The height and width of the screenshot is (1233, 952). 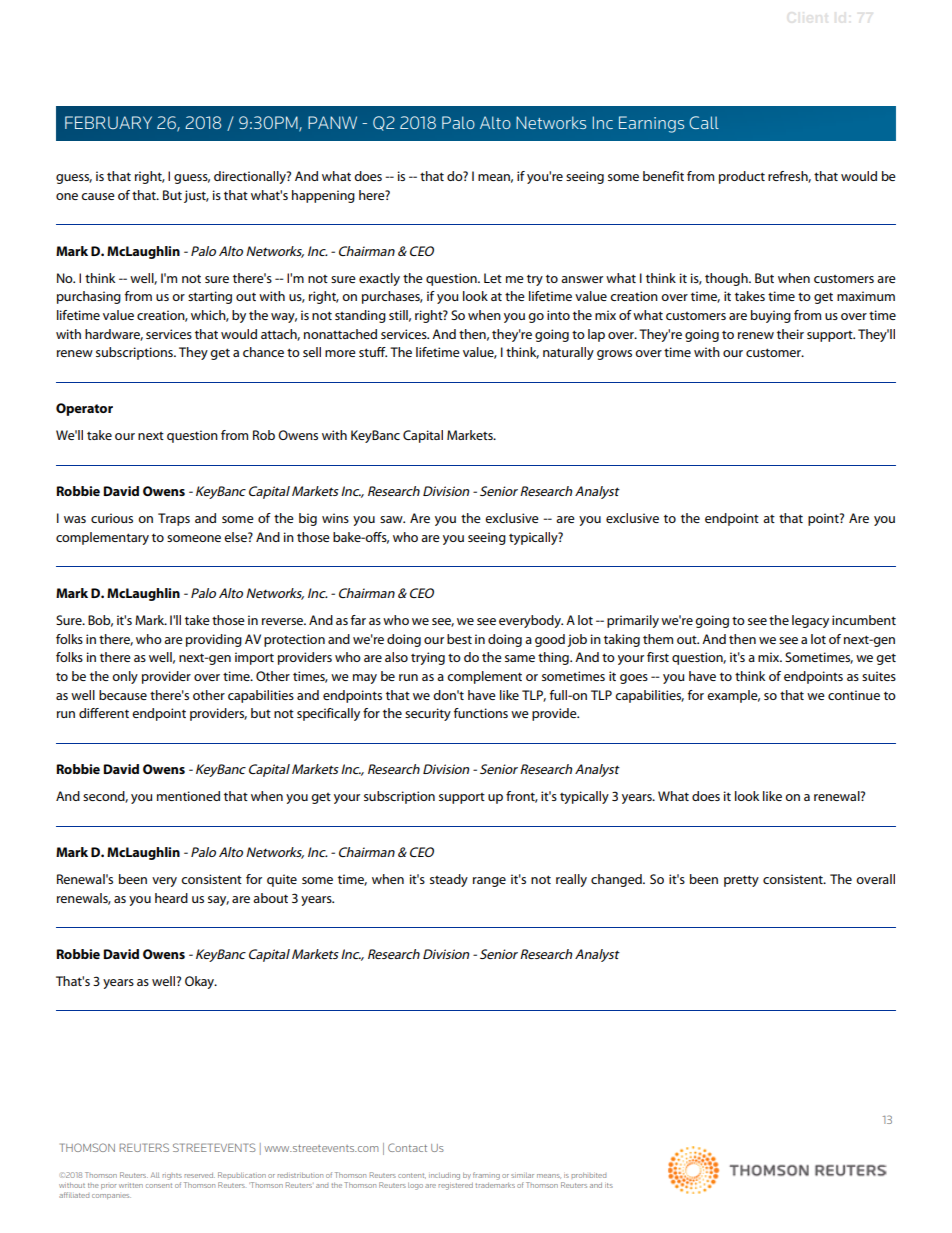 What do you see at coordinates (108, 122) in the screenshot?
I see `FEBRUARY` at bounding box center [108, 122].
